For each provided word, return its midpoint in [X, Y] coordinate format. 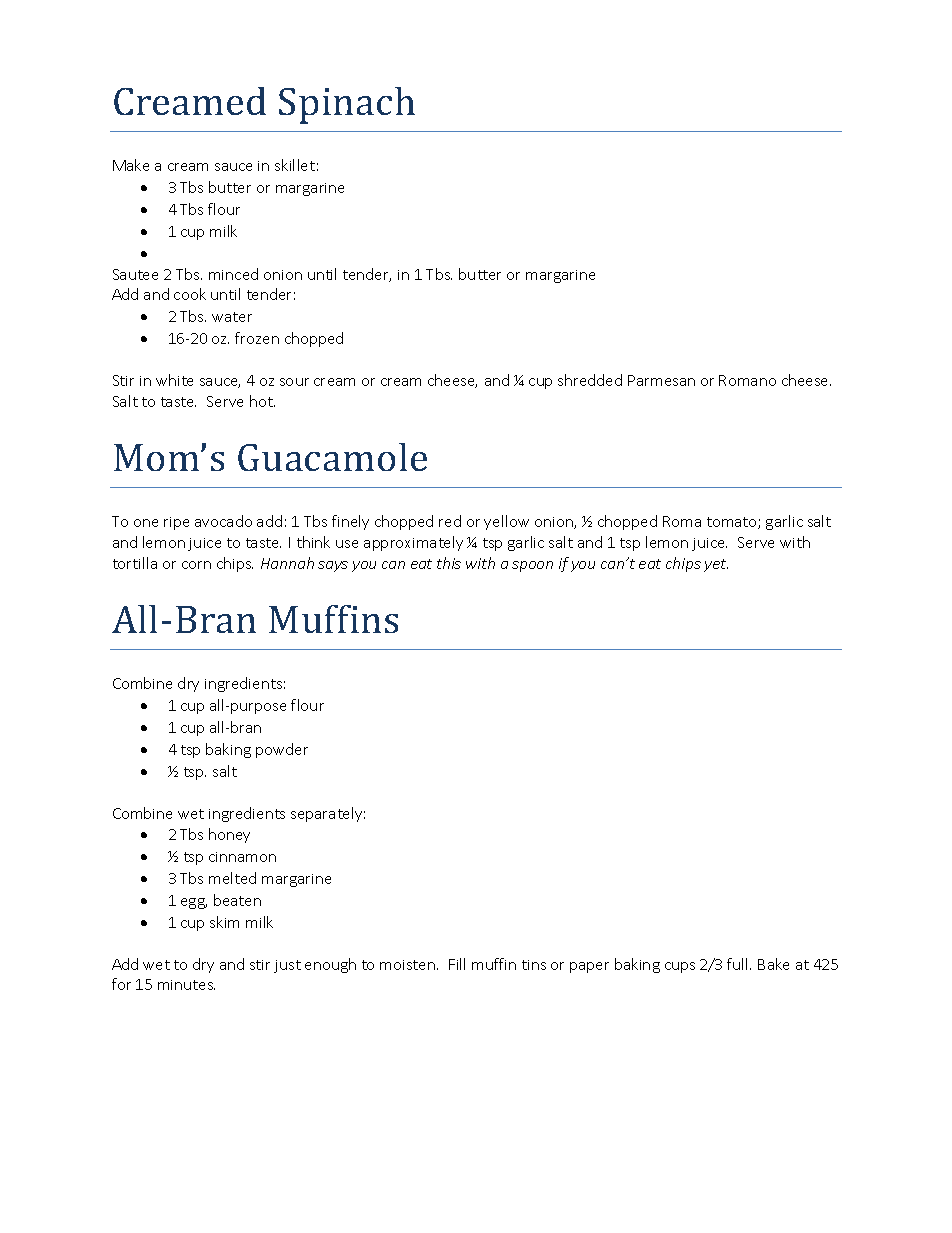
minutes [186, 985]
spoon [532, 566]
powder [282, 750]
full [739, 964]
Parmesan [661, 380]
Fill [457, 964]
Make [131, 165]
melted [232, 878]
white [174, 380]
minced [233, 274]
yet [716, 565]
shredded [590, 380]
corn [196, 565]
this [449, 563]
